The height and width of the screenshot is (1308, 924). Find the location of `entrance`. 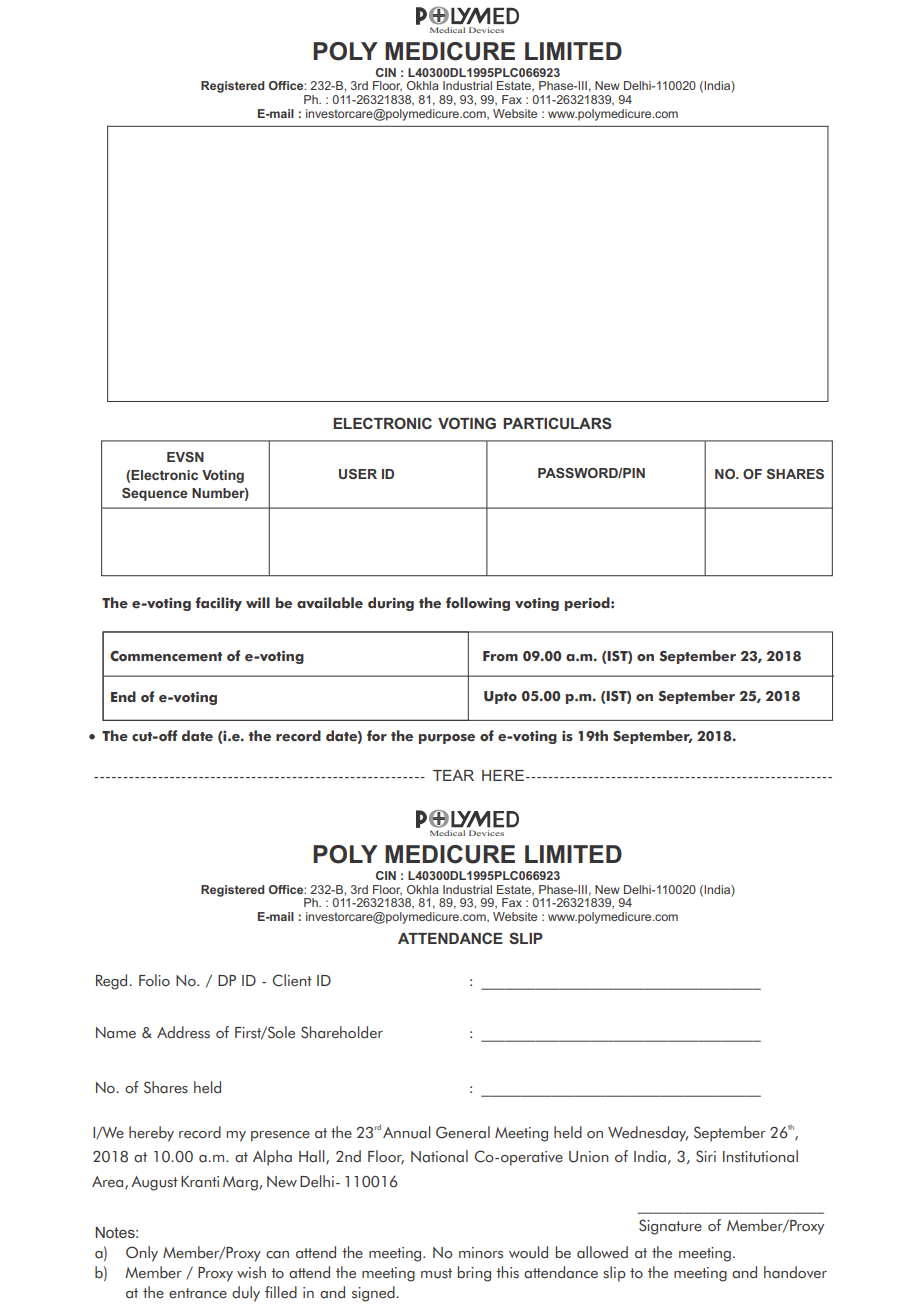

entrance is located at coordinates (198, 1293).
